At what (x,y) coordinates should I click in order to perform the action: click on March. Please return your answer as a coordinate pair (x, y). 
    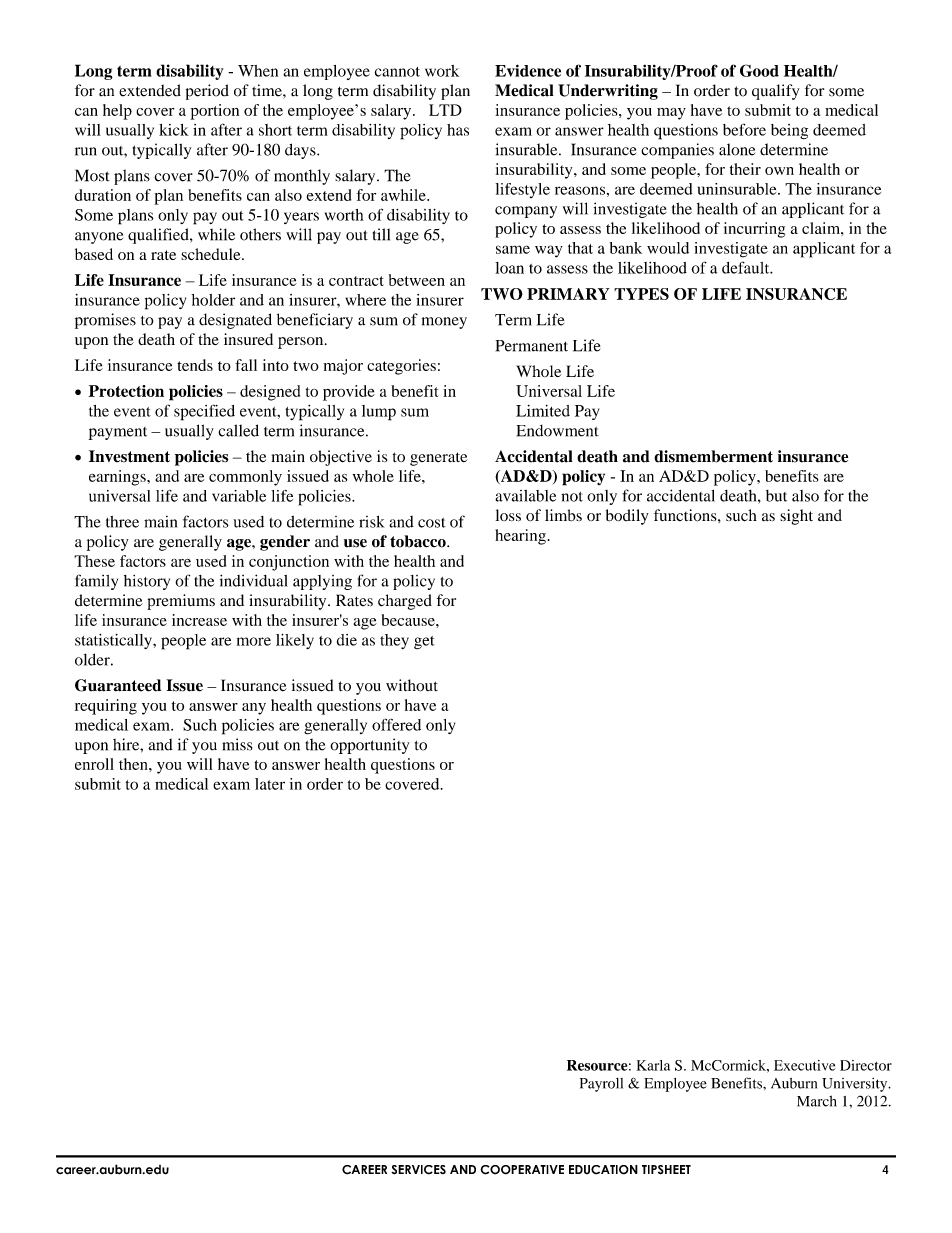
    Looking at the image, I should click on (817, 1101).
